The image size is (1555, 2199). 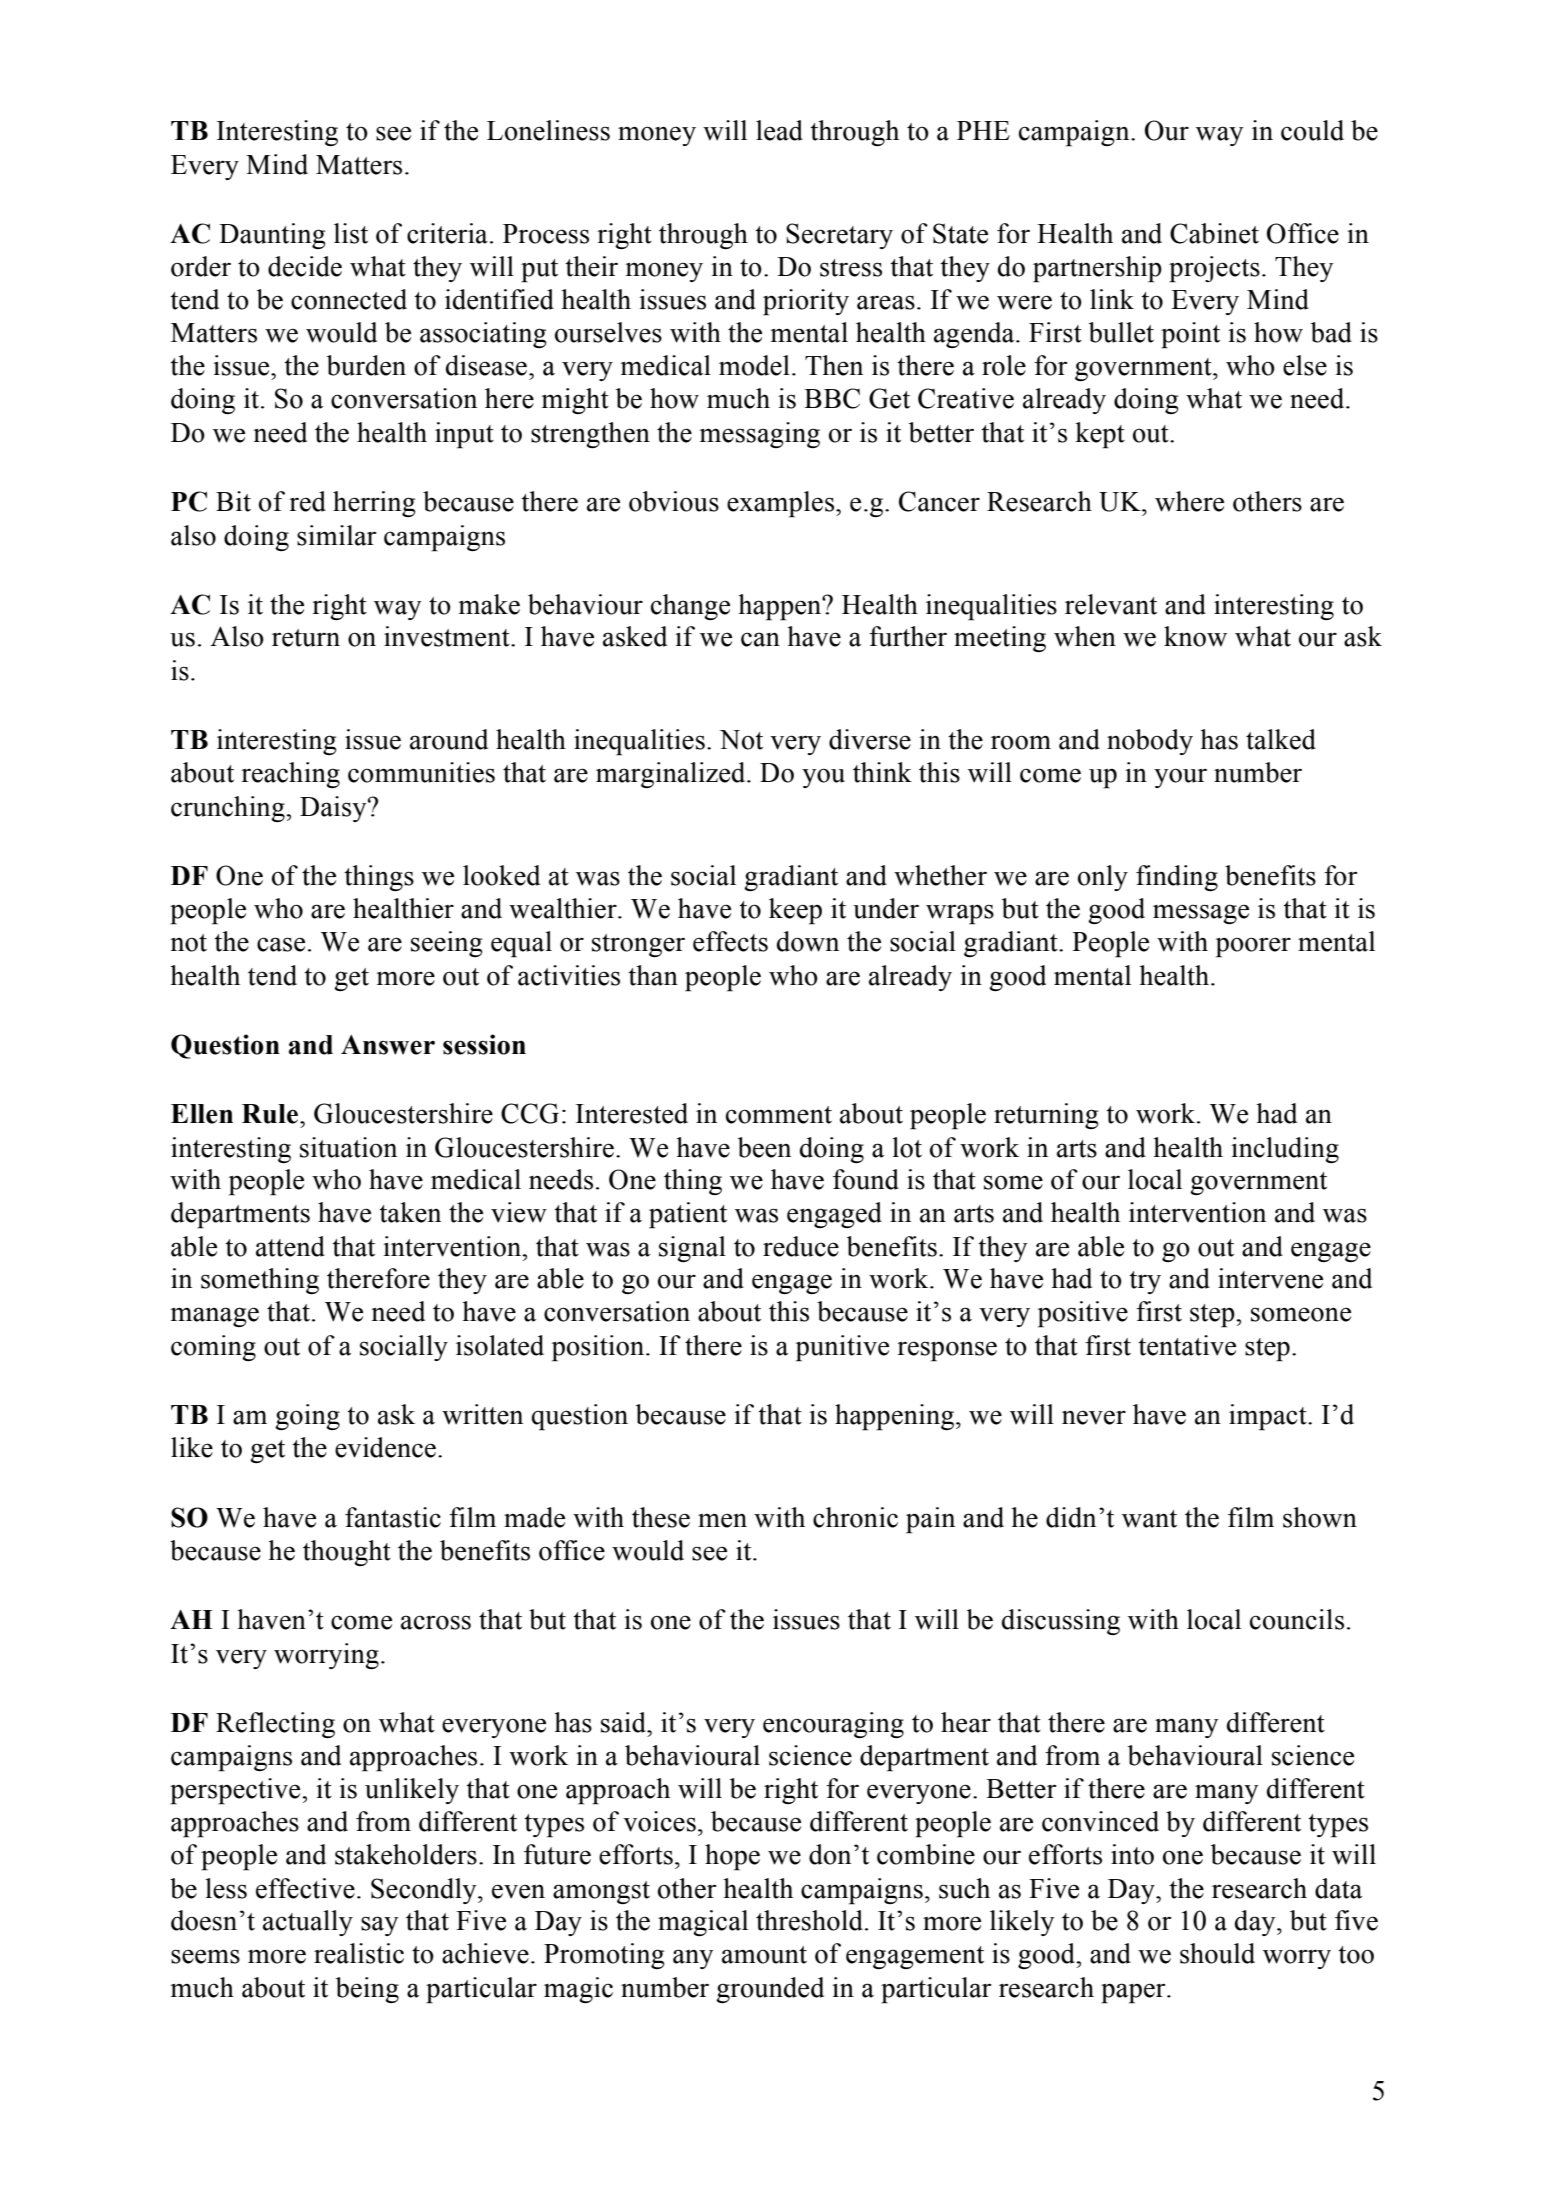 I want to click on going, so click(x=307, y=1417).
